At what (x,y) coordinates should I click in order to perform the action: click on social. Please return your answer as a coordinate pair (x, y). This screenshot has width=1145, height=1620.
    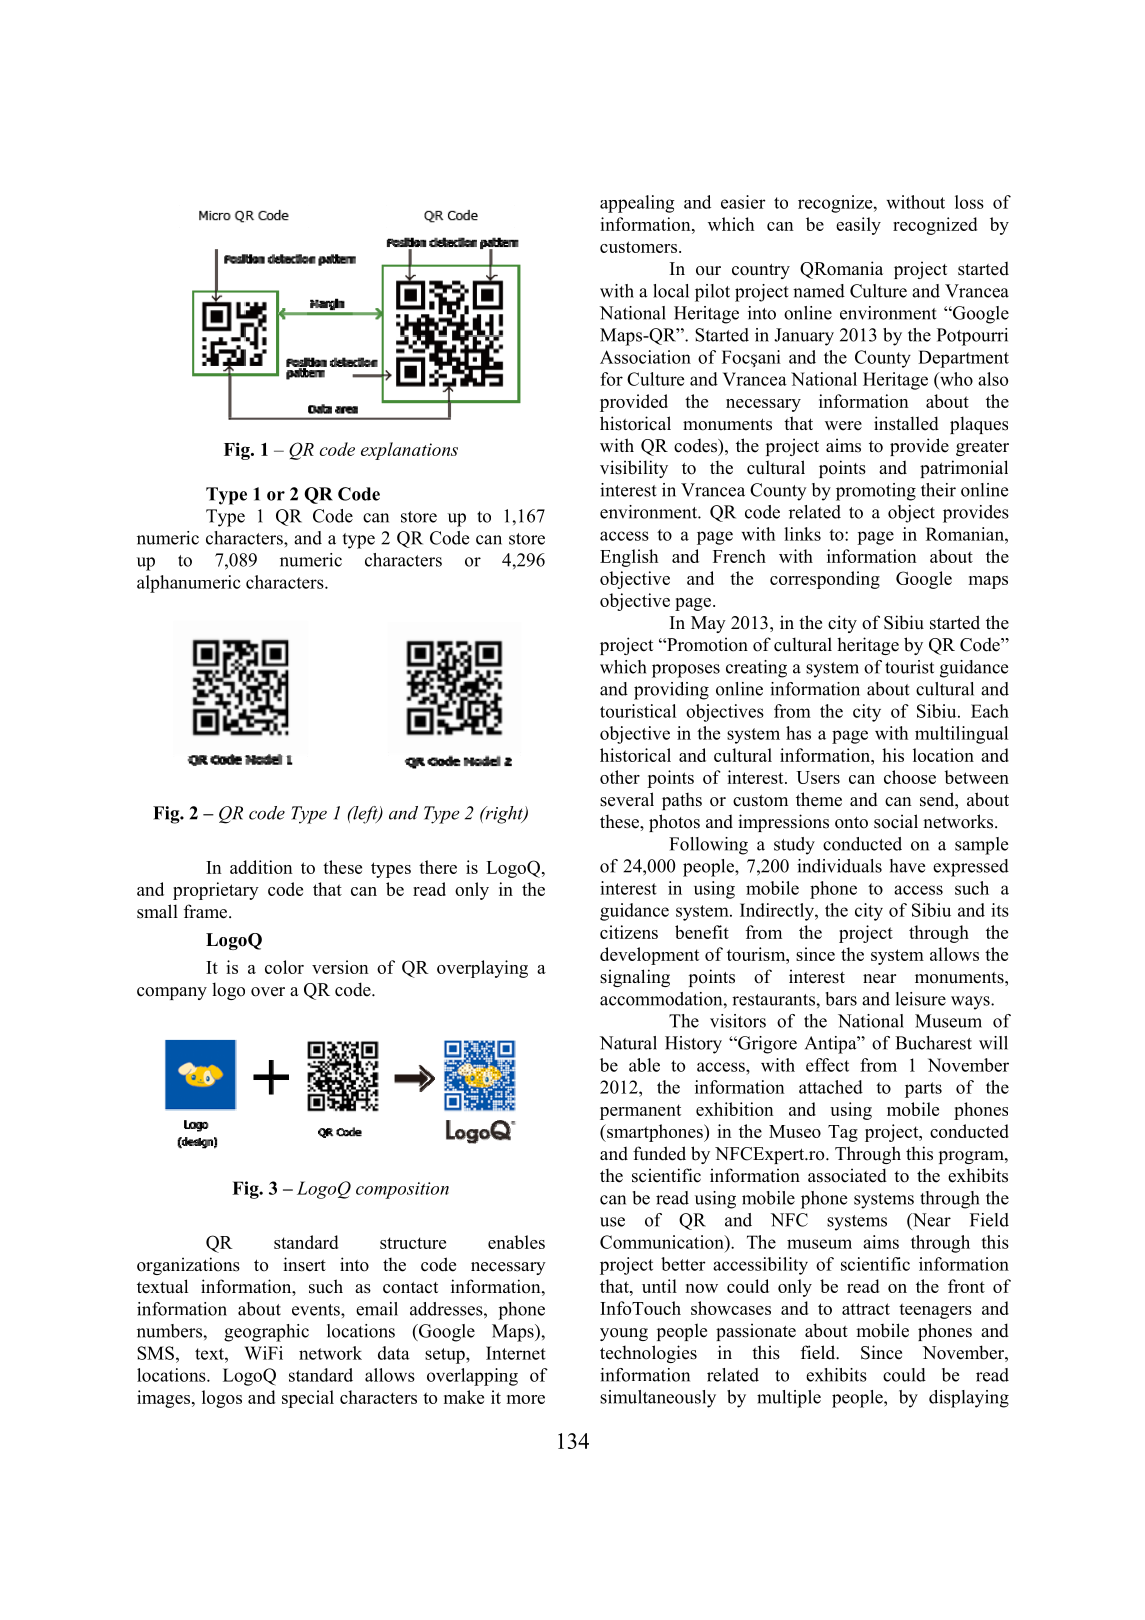
    Looking at the image, I should click on (896, 821).
